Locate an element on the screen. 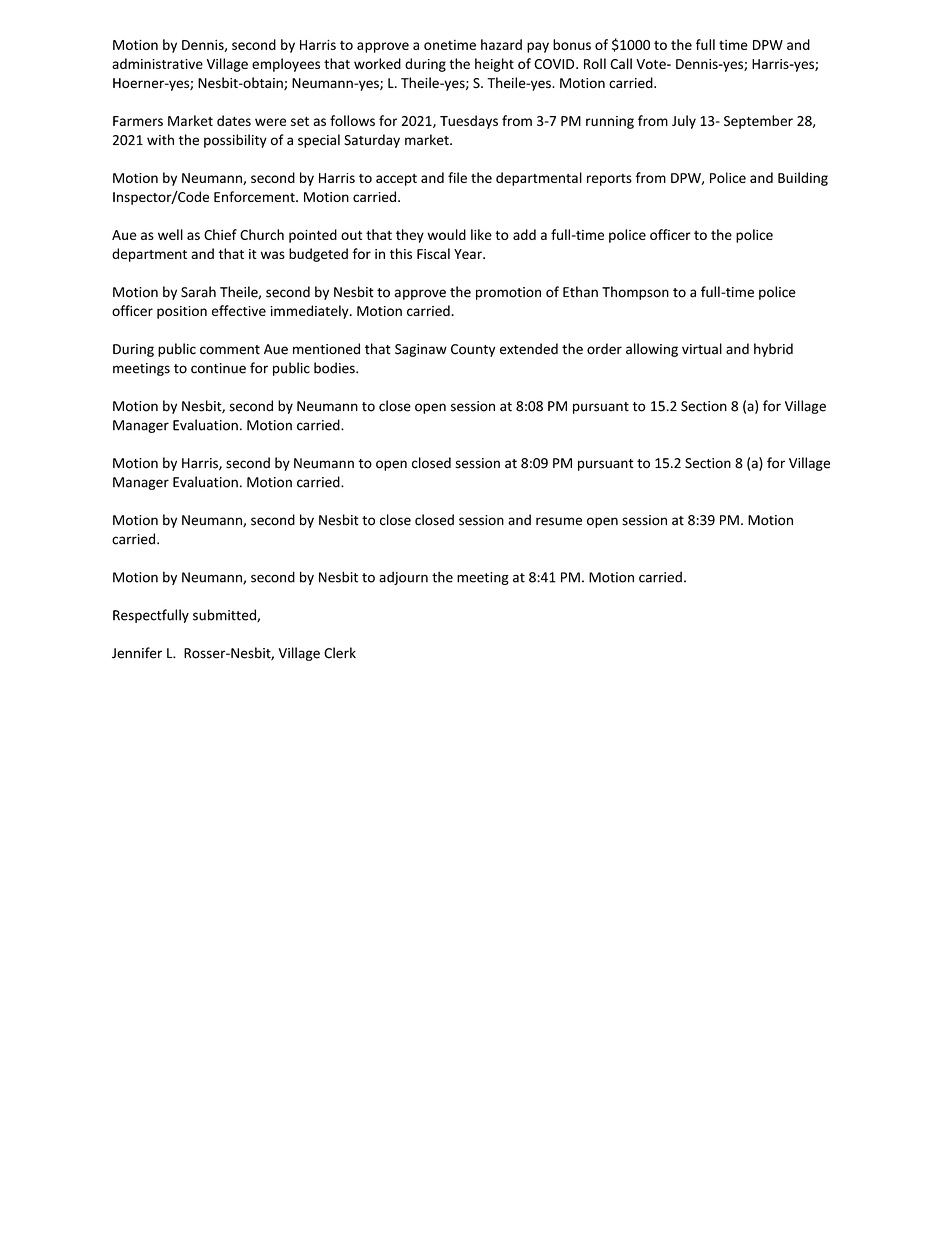 The width and height of the screenshot is (952, 1233). virtual is located at coordinates (702, 349).
